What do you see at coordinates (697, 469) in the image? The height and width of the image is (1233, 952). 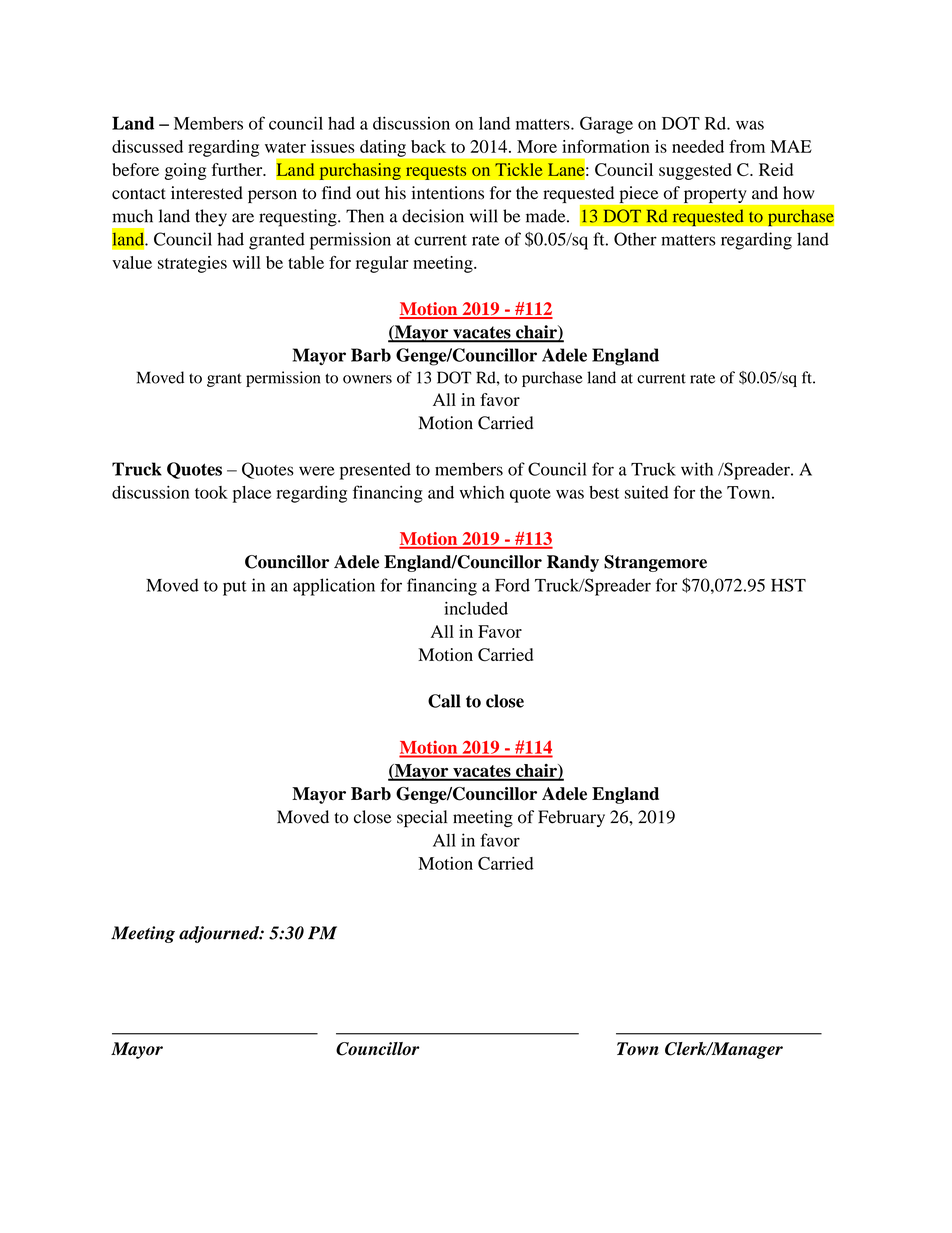 I see `with` at bounding box center [697, 469].
